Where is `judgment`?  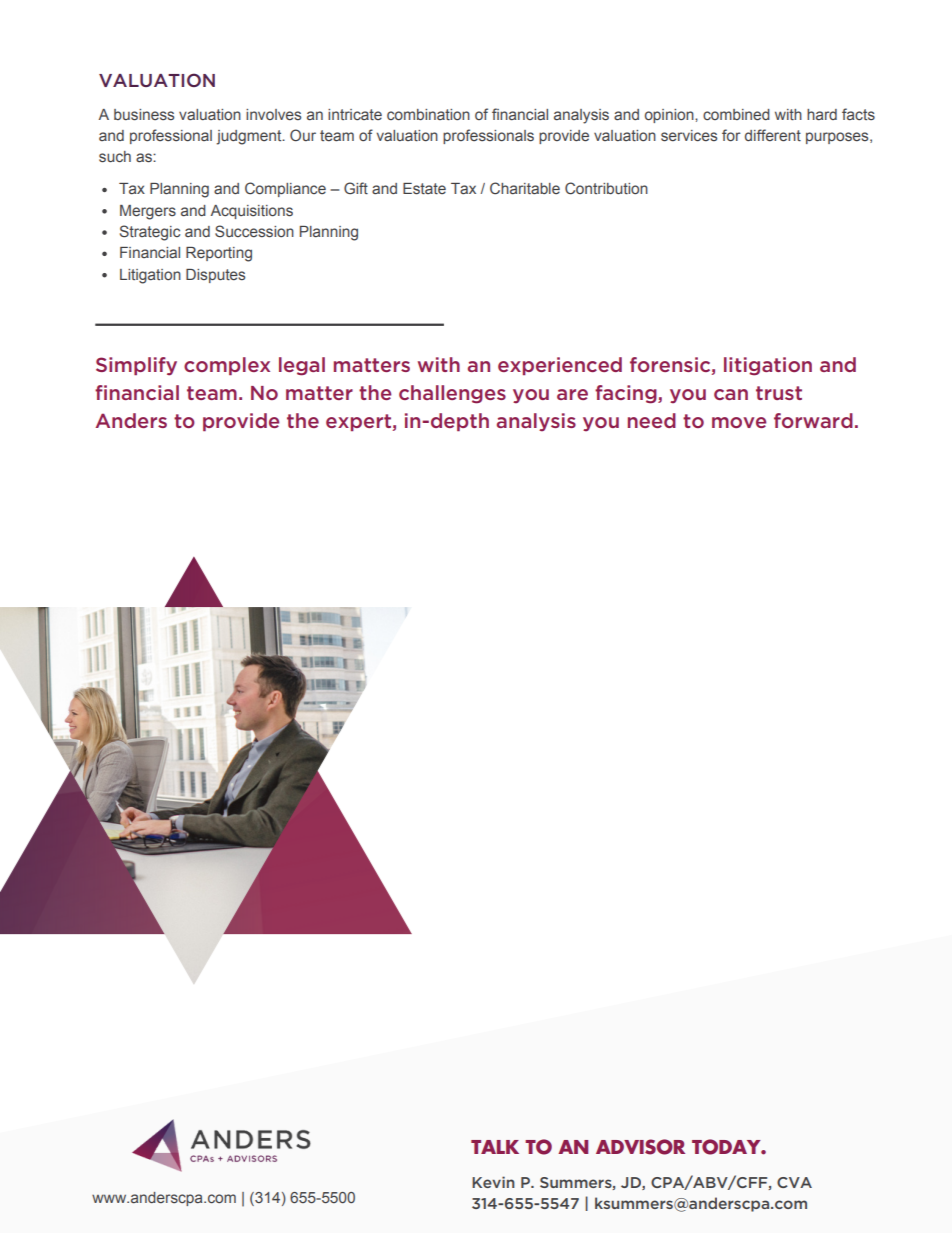 judgment is located at coordinates (250, 137).
